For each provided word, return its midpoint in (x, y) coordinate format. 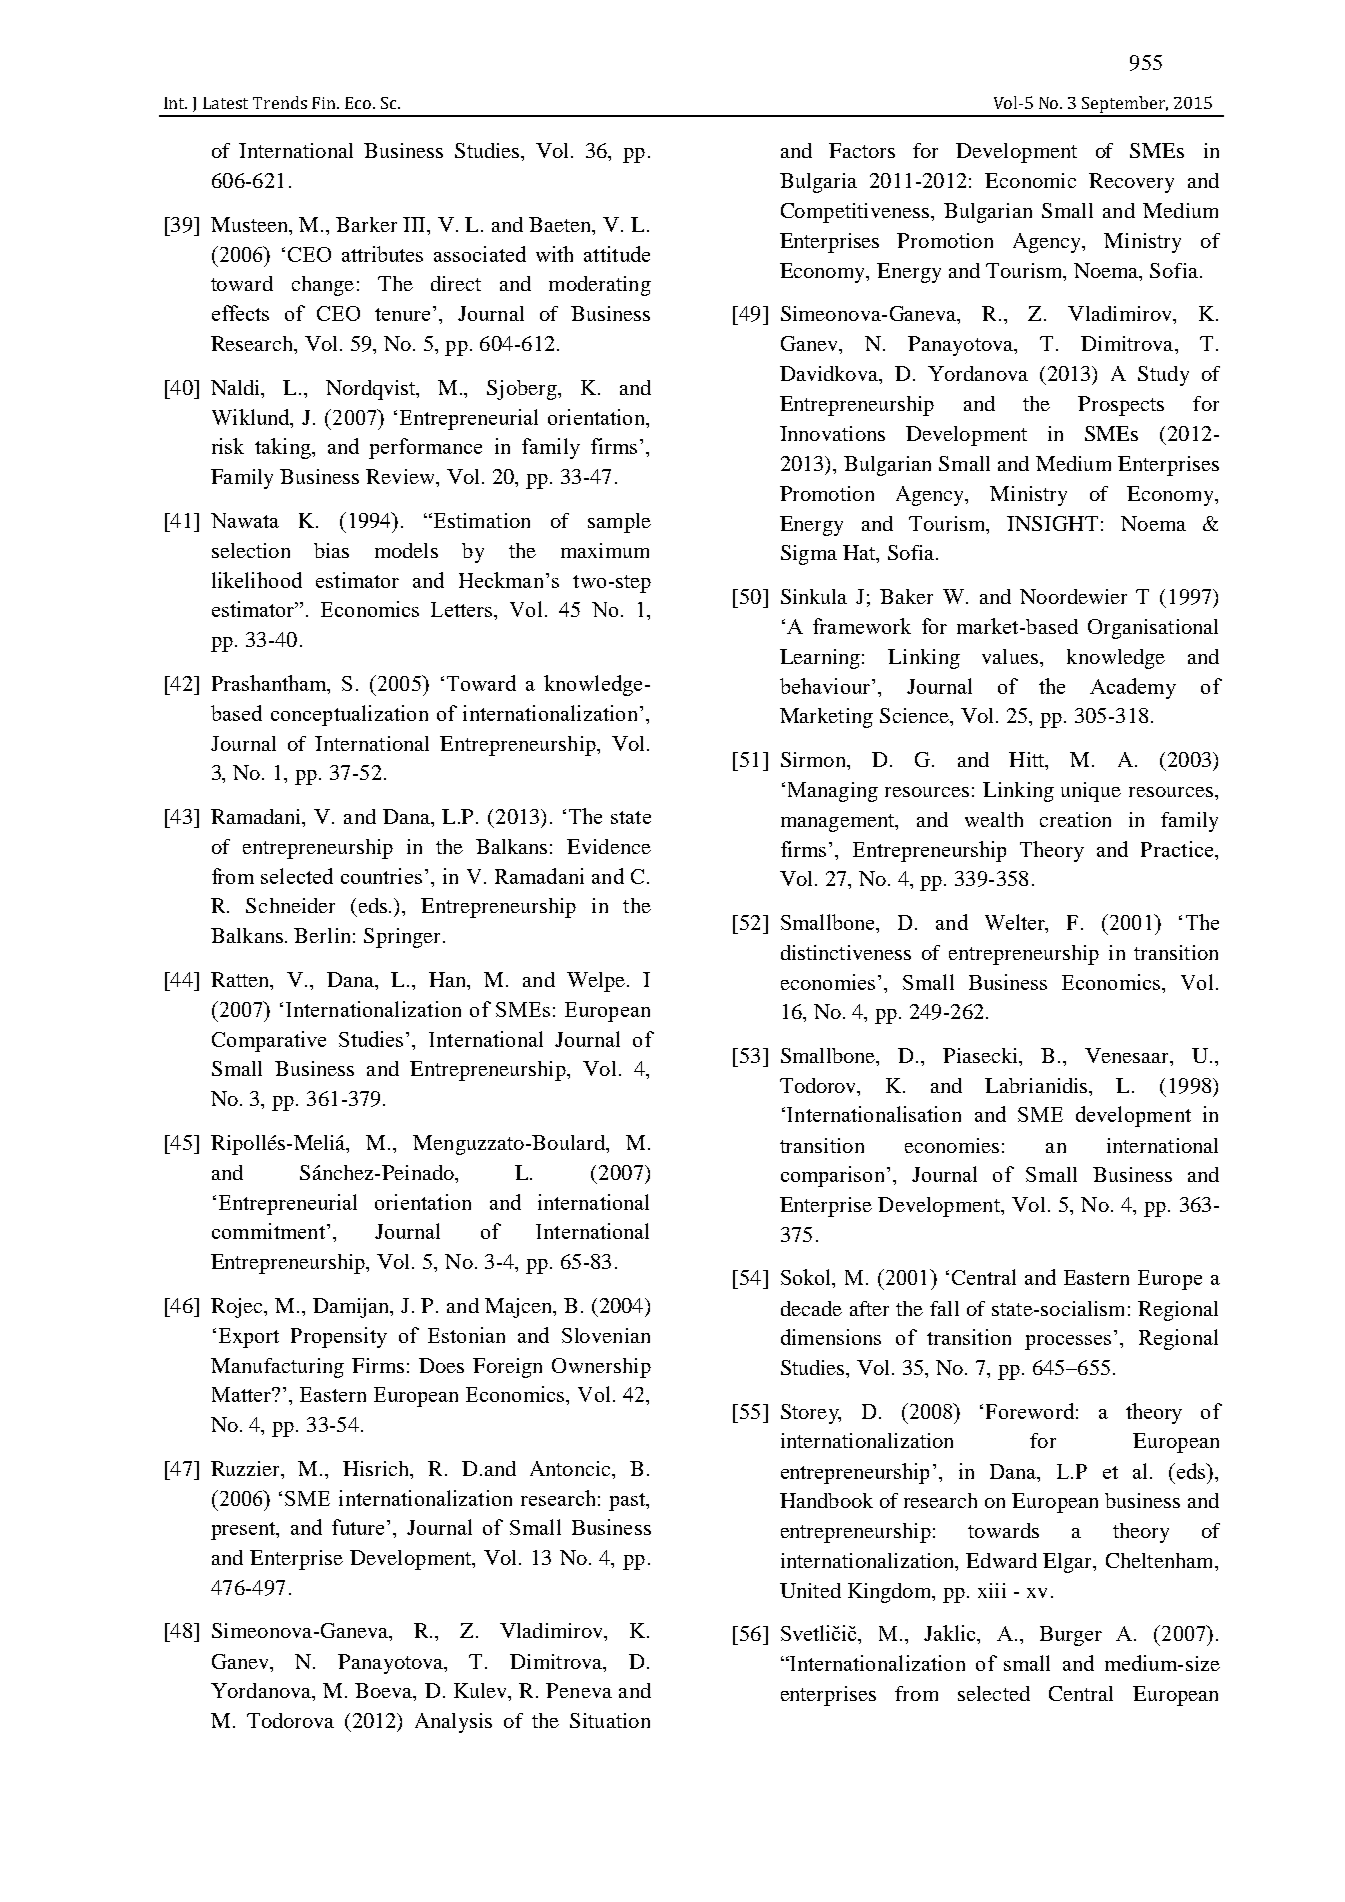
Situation (610, 1720)
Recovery (1131, 183)
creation (1075, 819)
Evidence (609, 846)
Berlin (322, 935)
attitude (617, 254)
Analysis (453, 1723)
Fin (325, 103)
